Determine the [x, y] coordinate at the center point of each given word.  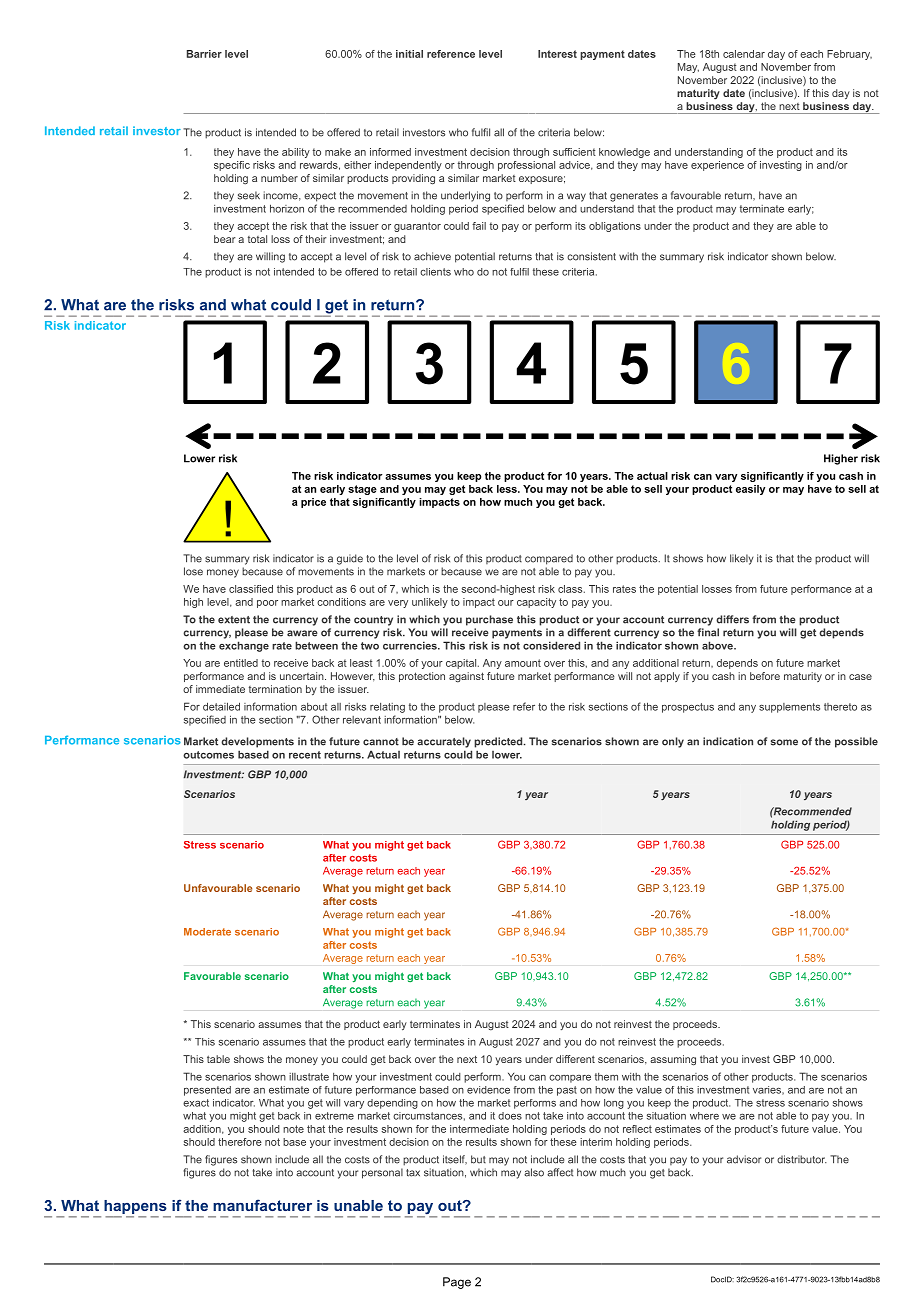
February [849, 55]
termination [275, 689]
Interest [557, 54]
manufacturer [262, 1205]
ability [296, 153]
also [534, 1172]
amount [523, 663]
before [765, 676]
